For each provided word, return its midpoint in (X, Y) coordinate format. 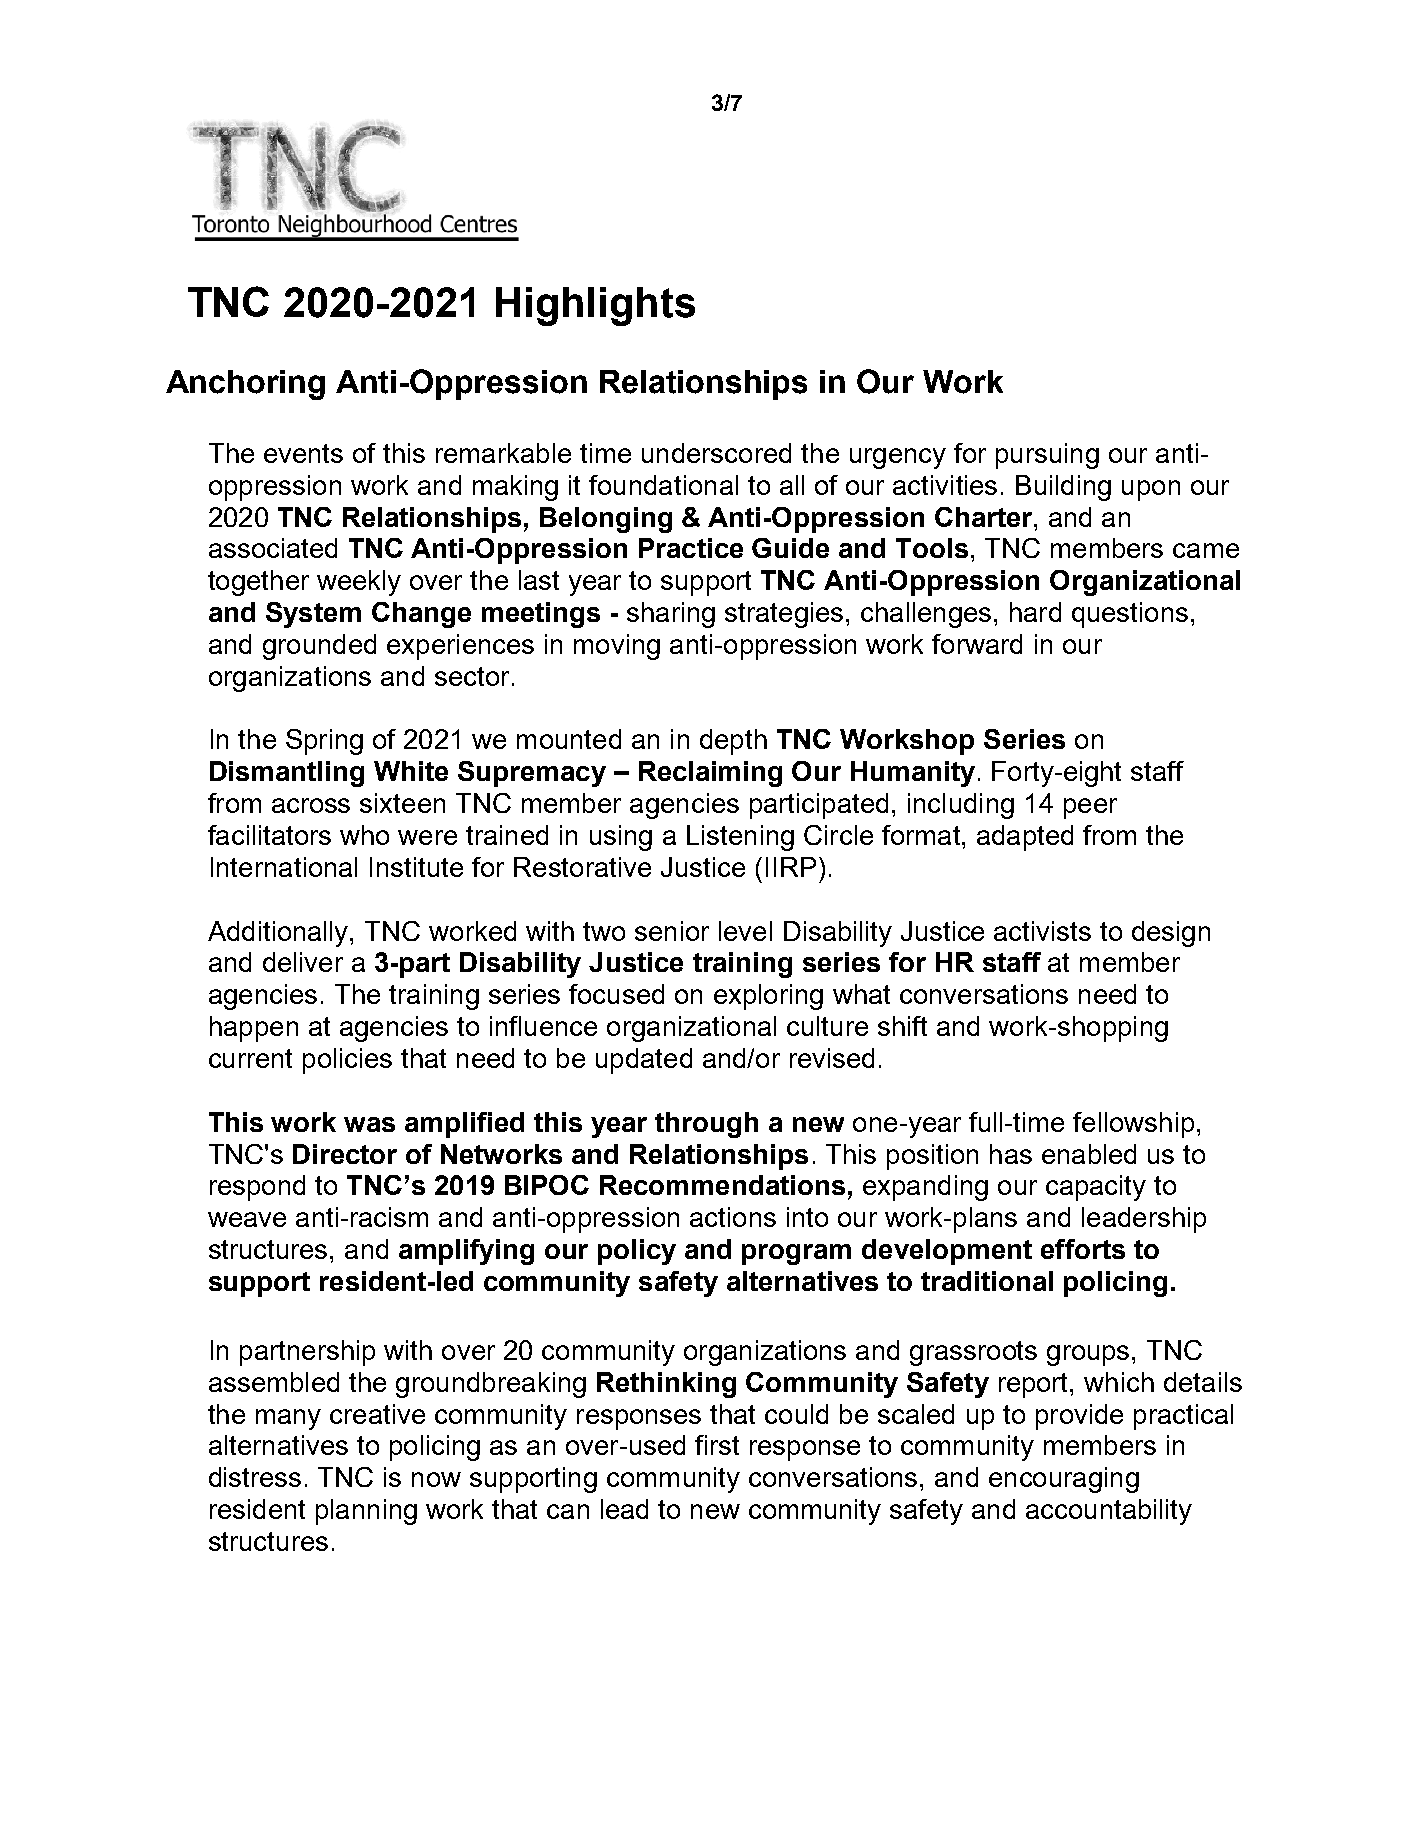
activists (1042, 931)
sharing (671, 615)
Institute (416, 867)
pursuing (1047, 456)
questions (1130, 615)
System (313, 615)
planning (366, 1512)
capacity (1096, 1188)
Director (345, 1154)
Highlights (595, 306)
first (717, 1445)
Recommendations (722, 1185)
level (745, 931)
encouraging (1064, 1480)
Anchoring (245, 385)
